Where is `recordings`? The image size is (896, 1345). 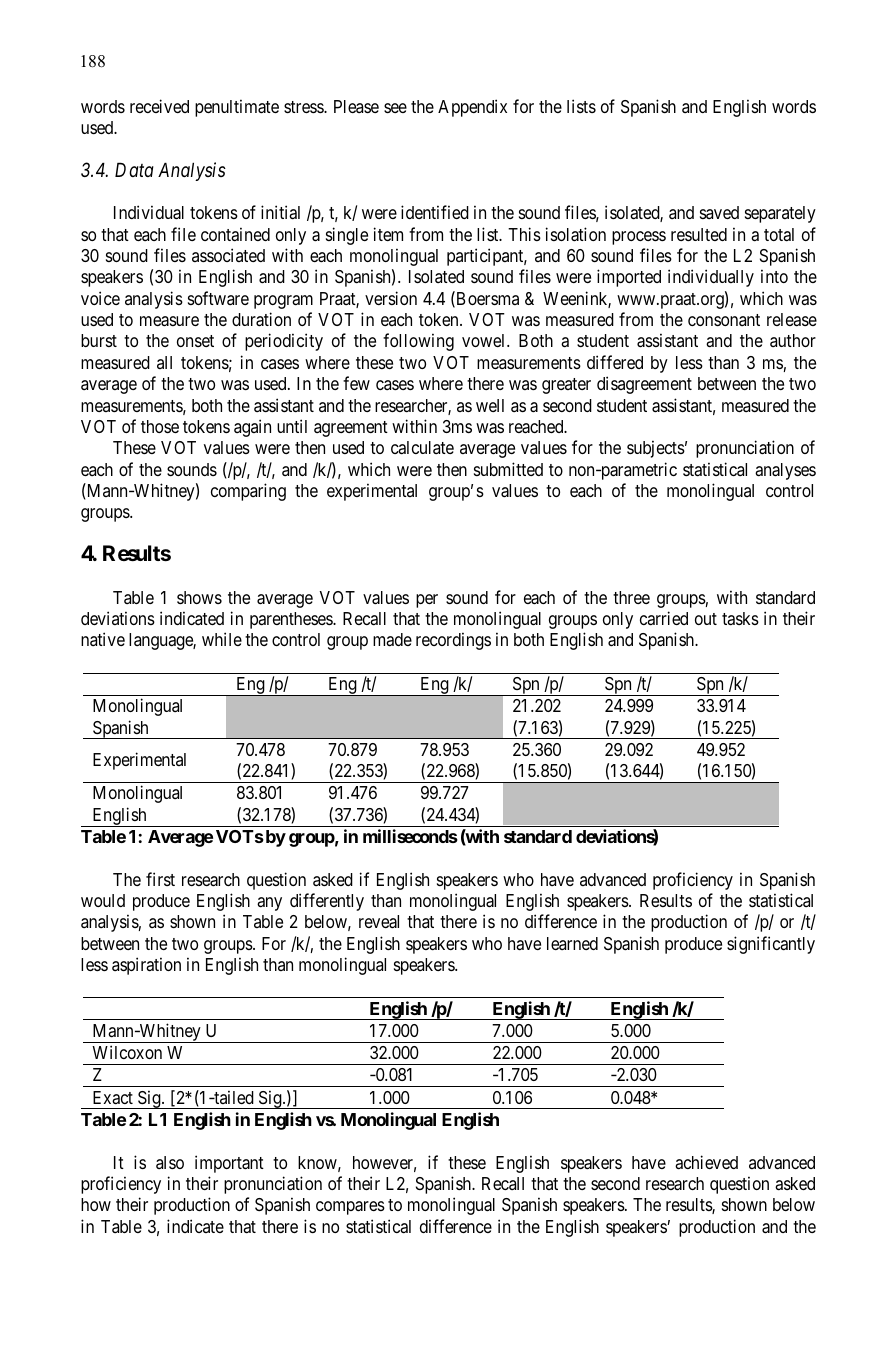 recordings is located at coordinates (453, 641).
